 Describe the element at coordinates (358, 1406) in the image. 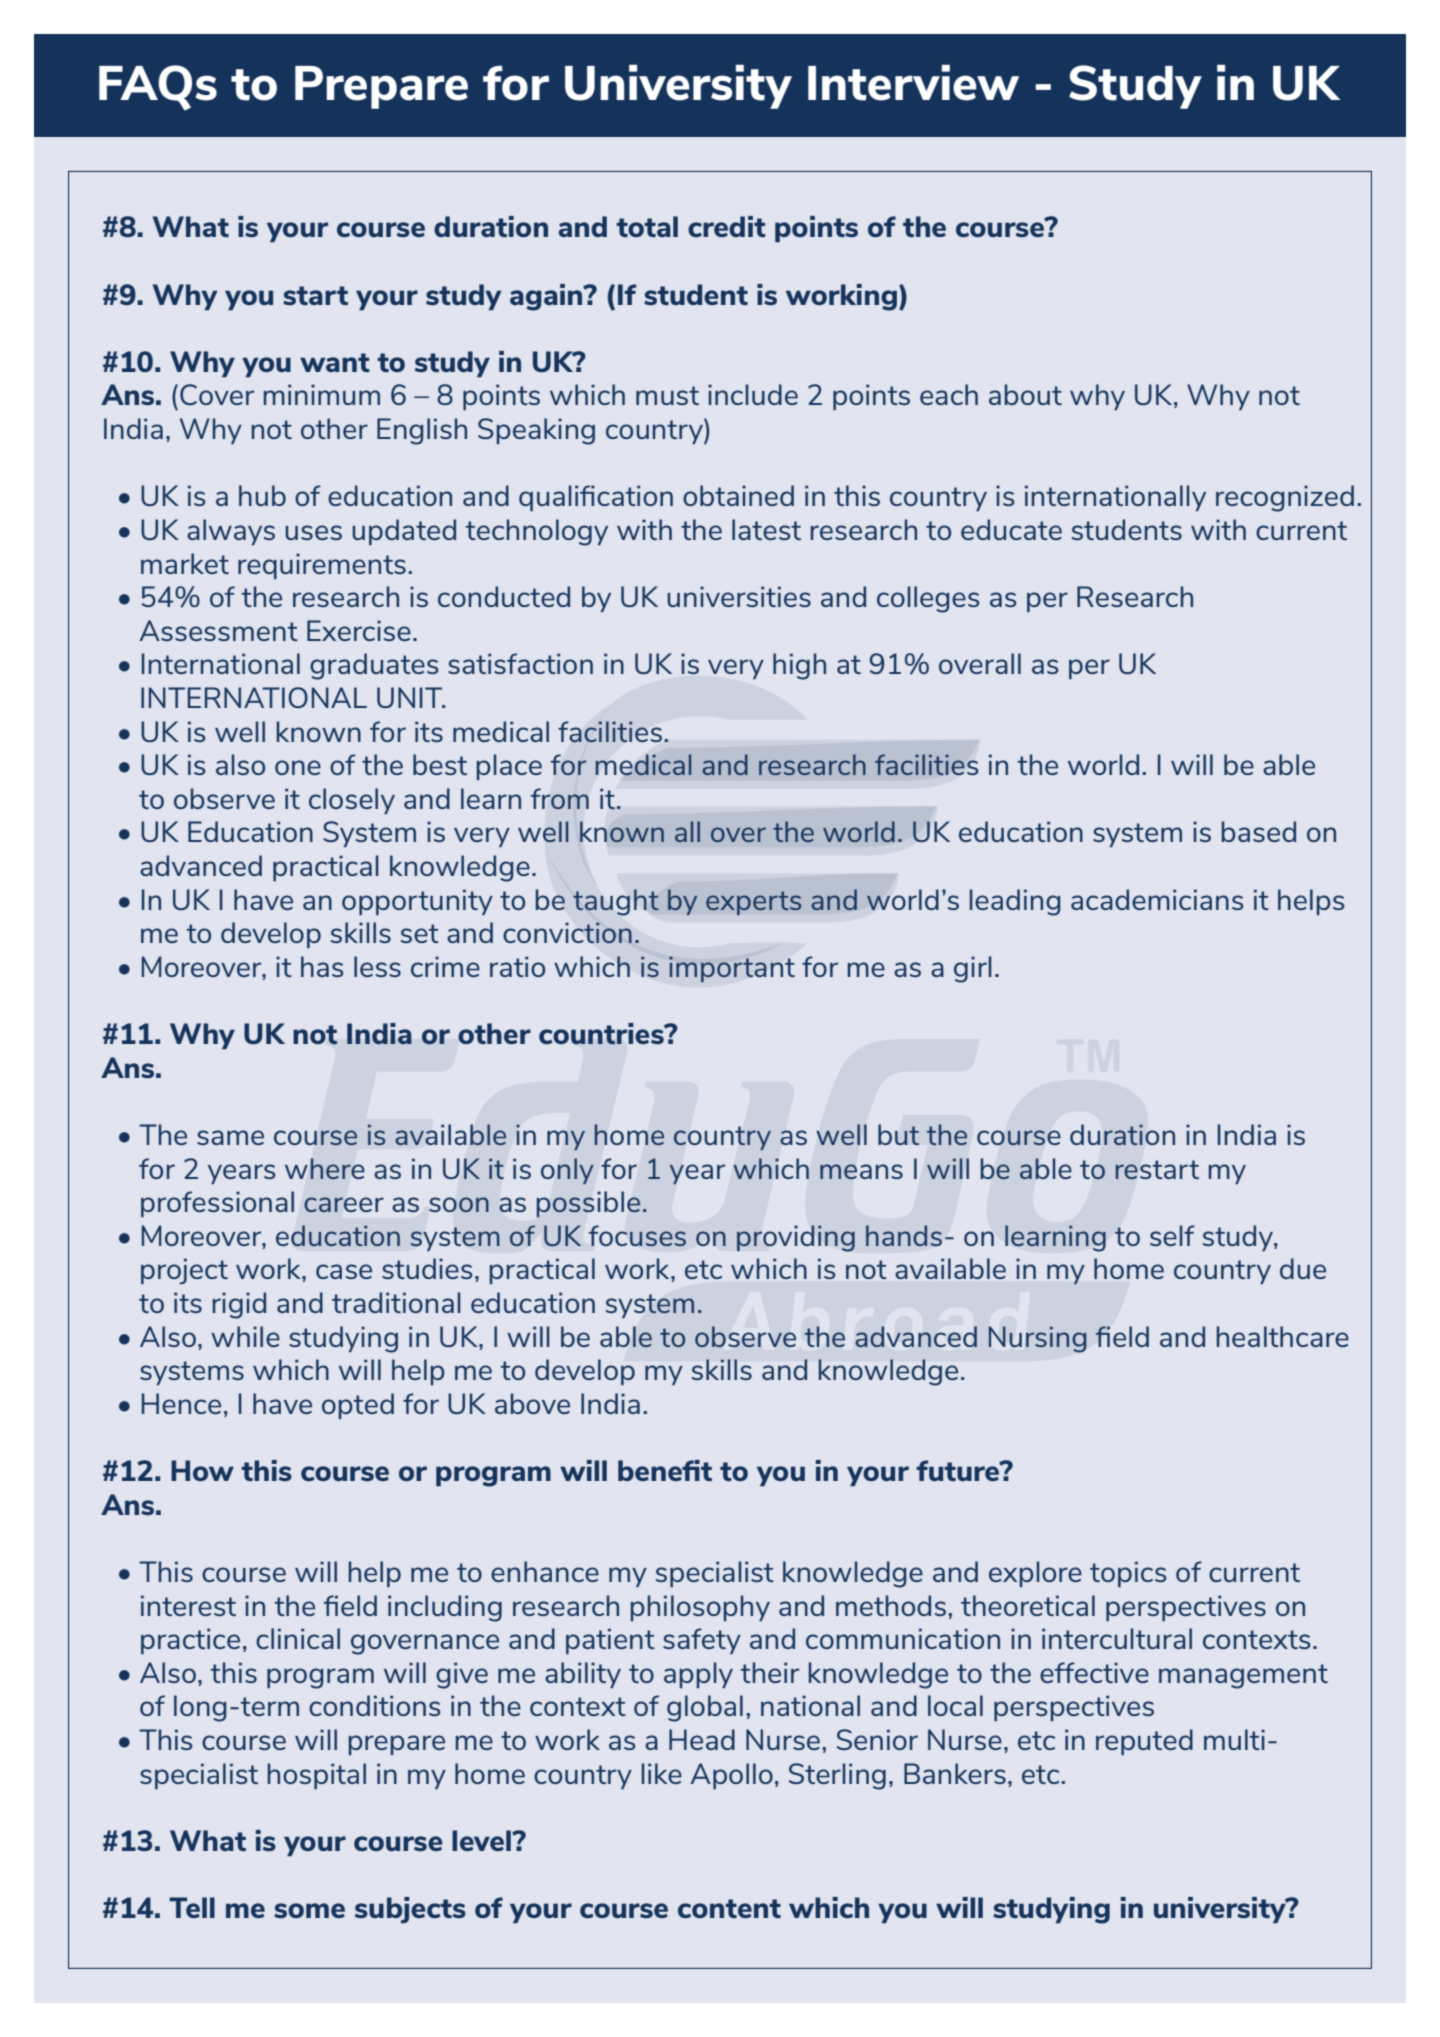

I see `opted` at that location.
